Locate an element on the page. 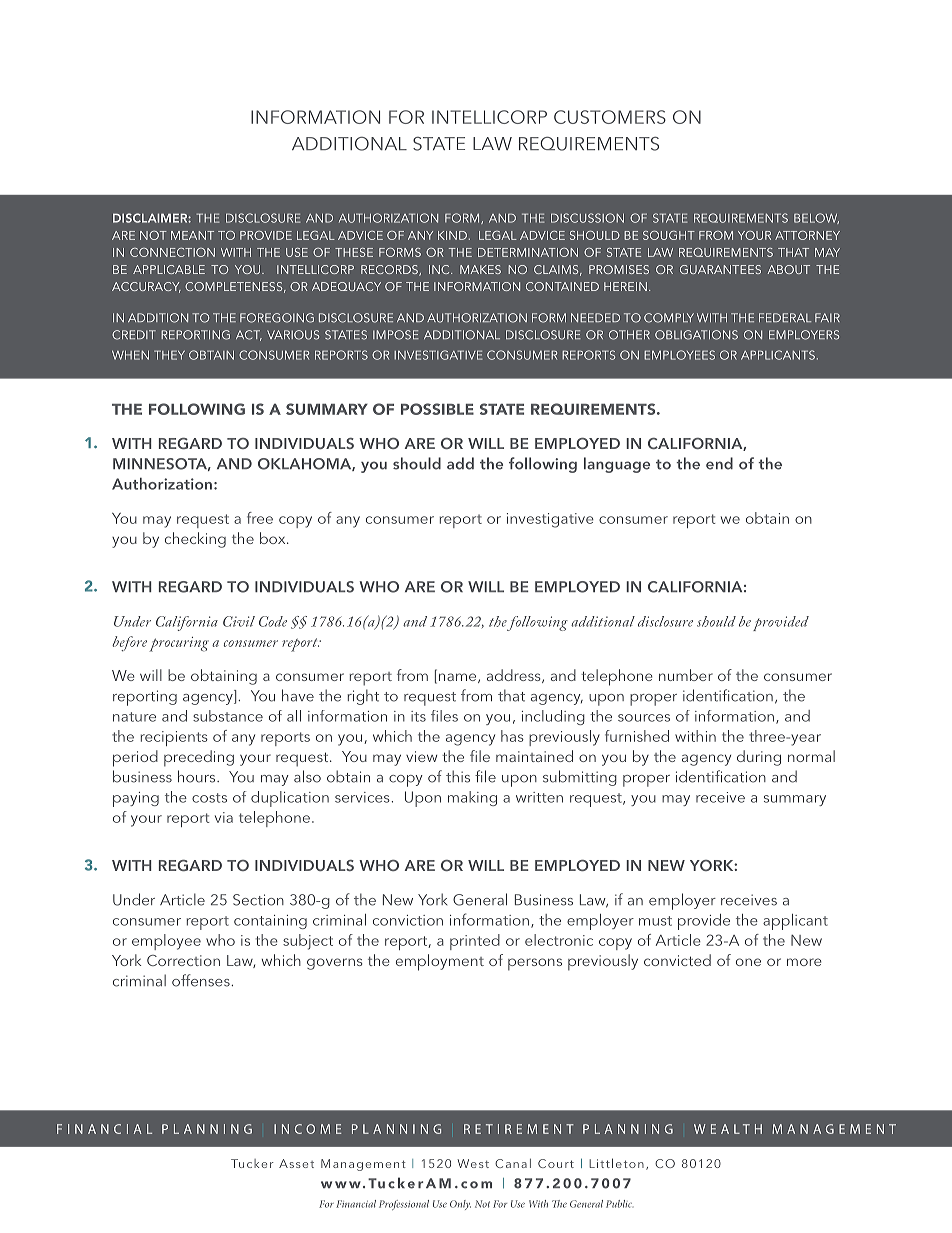  procuring is located at coordinates (179, 644).
